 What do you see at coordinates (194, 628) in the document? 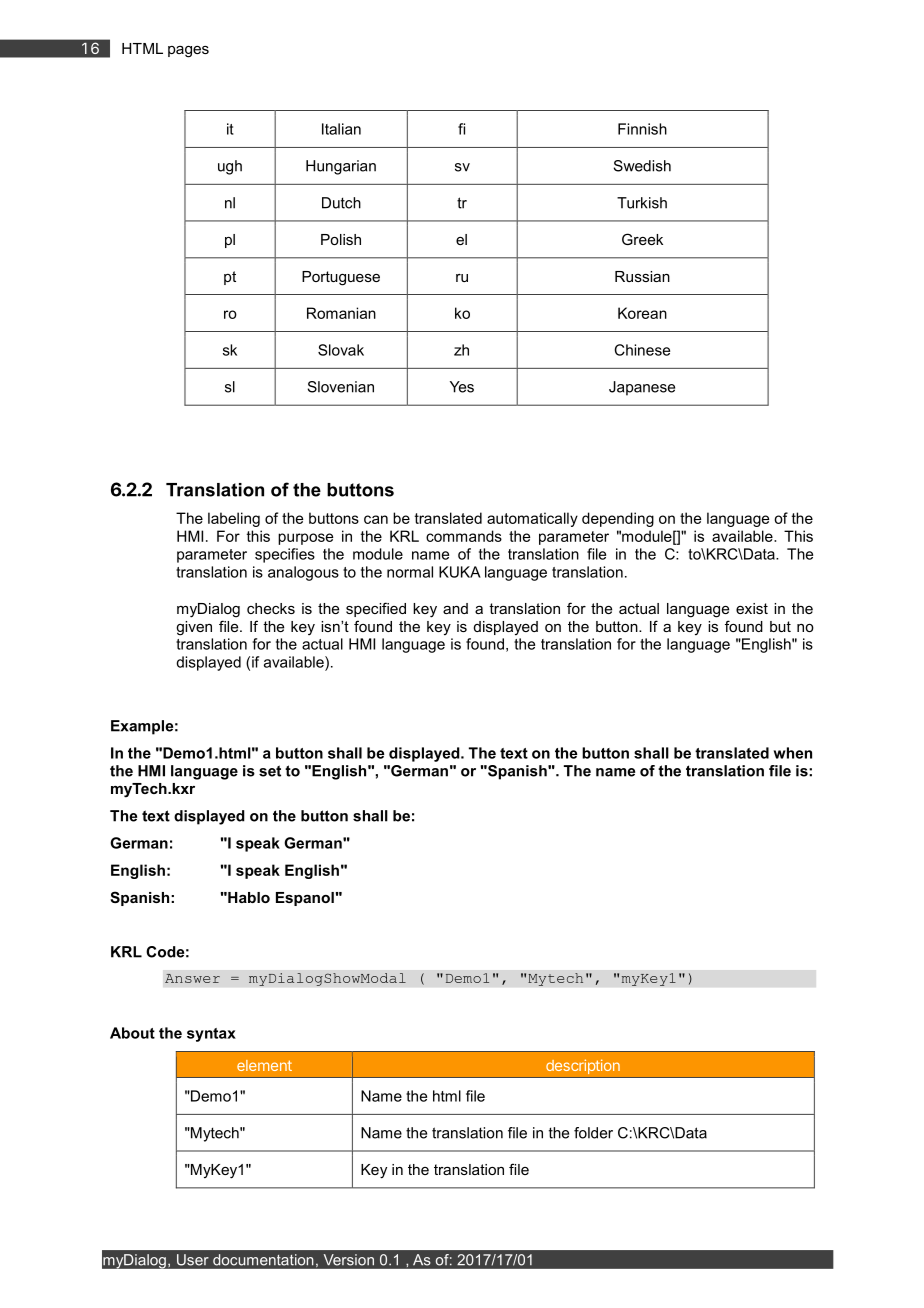
I see `given` at bounding box center [194, 628].
